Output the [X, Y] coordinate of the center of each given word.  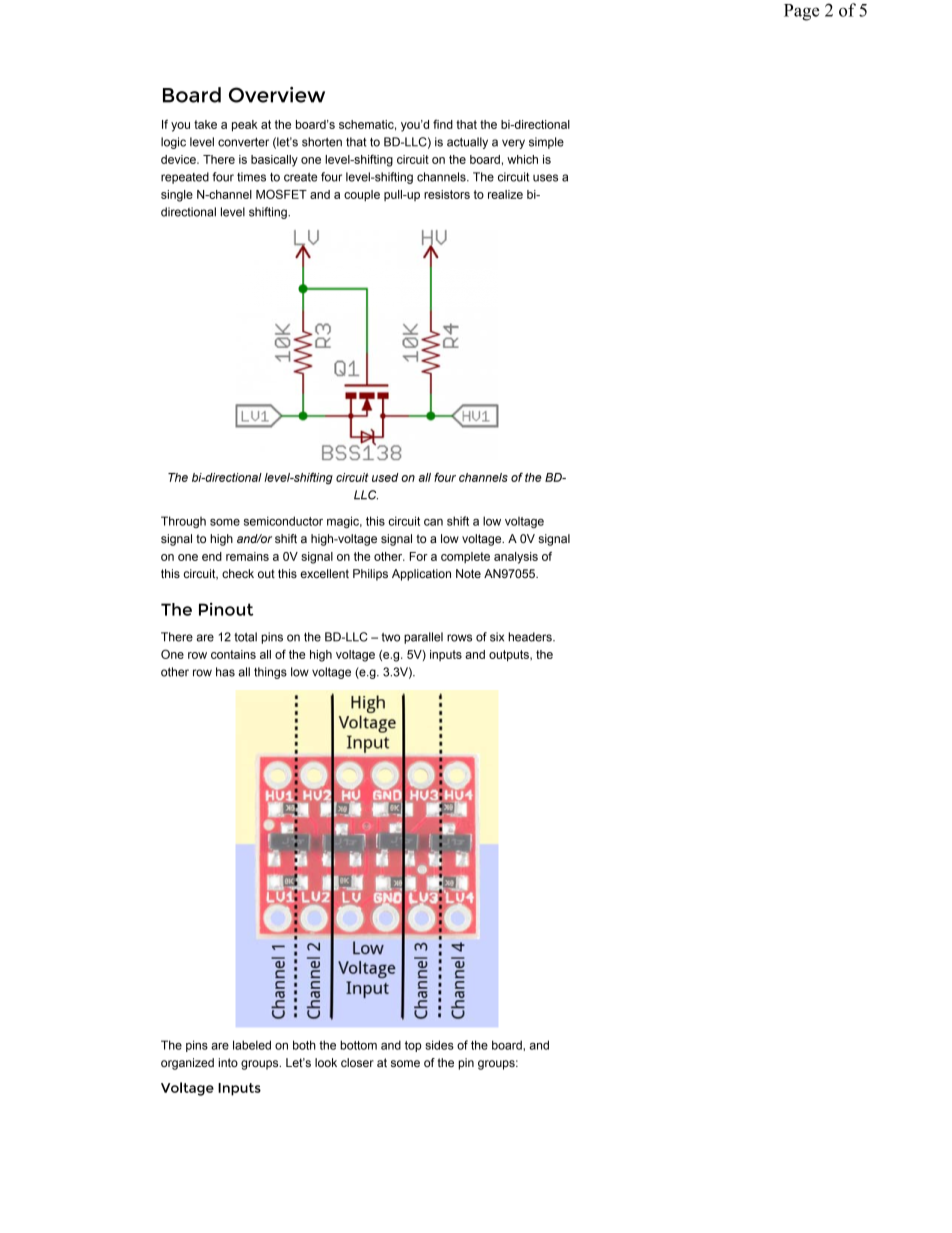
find [443, 124]
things [270, 673]
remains [247, 556]
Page [801, 12]
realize [505, 194]
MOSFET [281, 194]
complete [465, 557]
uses [545, 178]
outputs [510, 656]
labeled [252, 1045]
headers [531, 637]
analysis [516, 558]
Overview [277, 95]
